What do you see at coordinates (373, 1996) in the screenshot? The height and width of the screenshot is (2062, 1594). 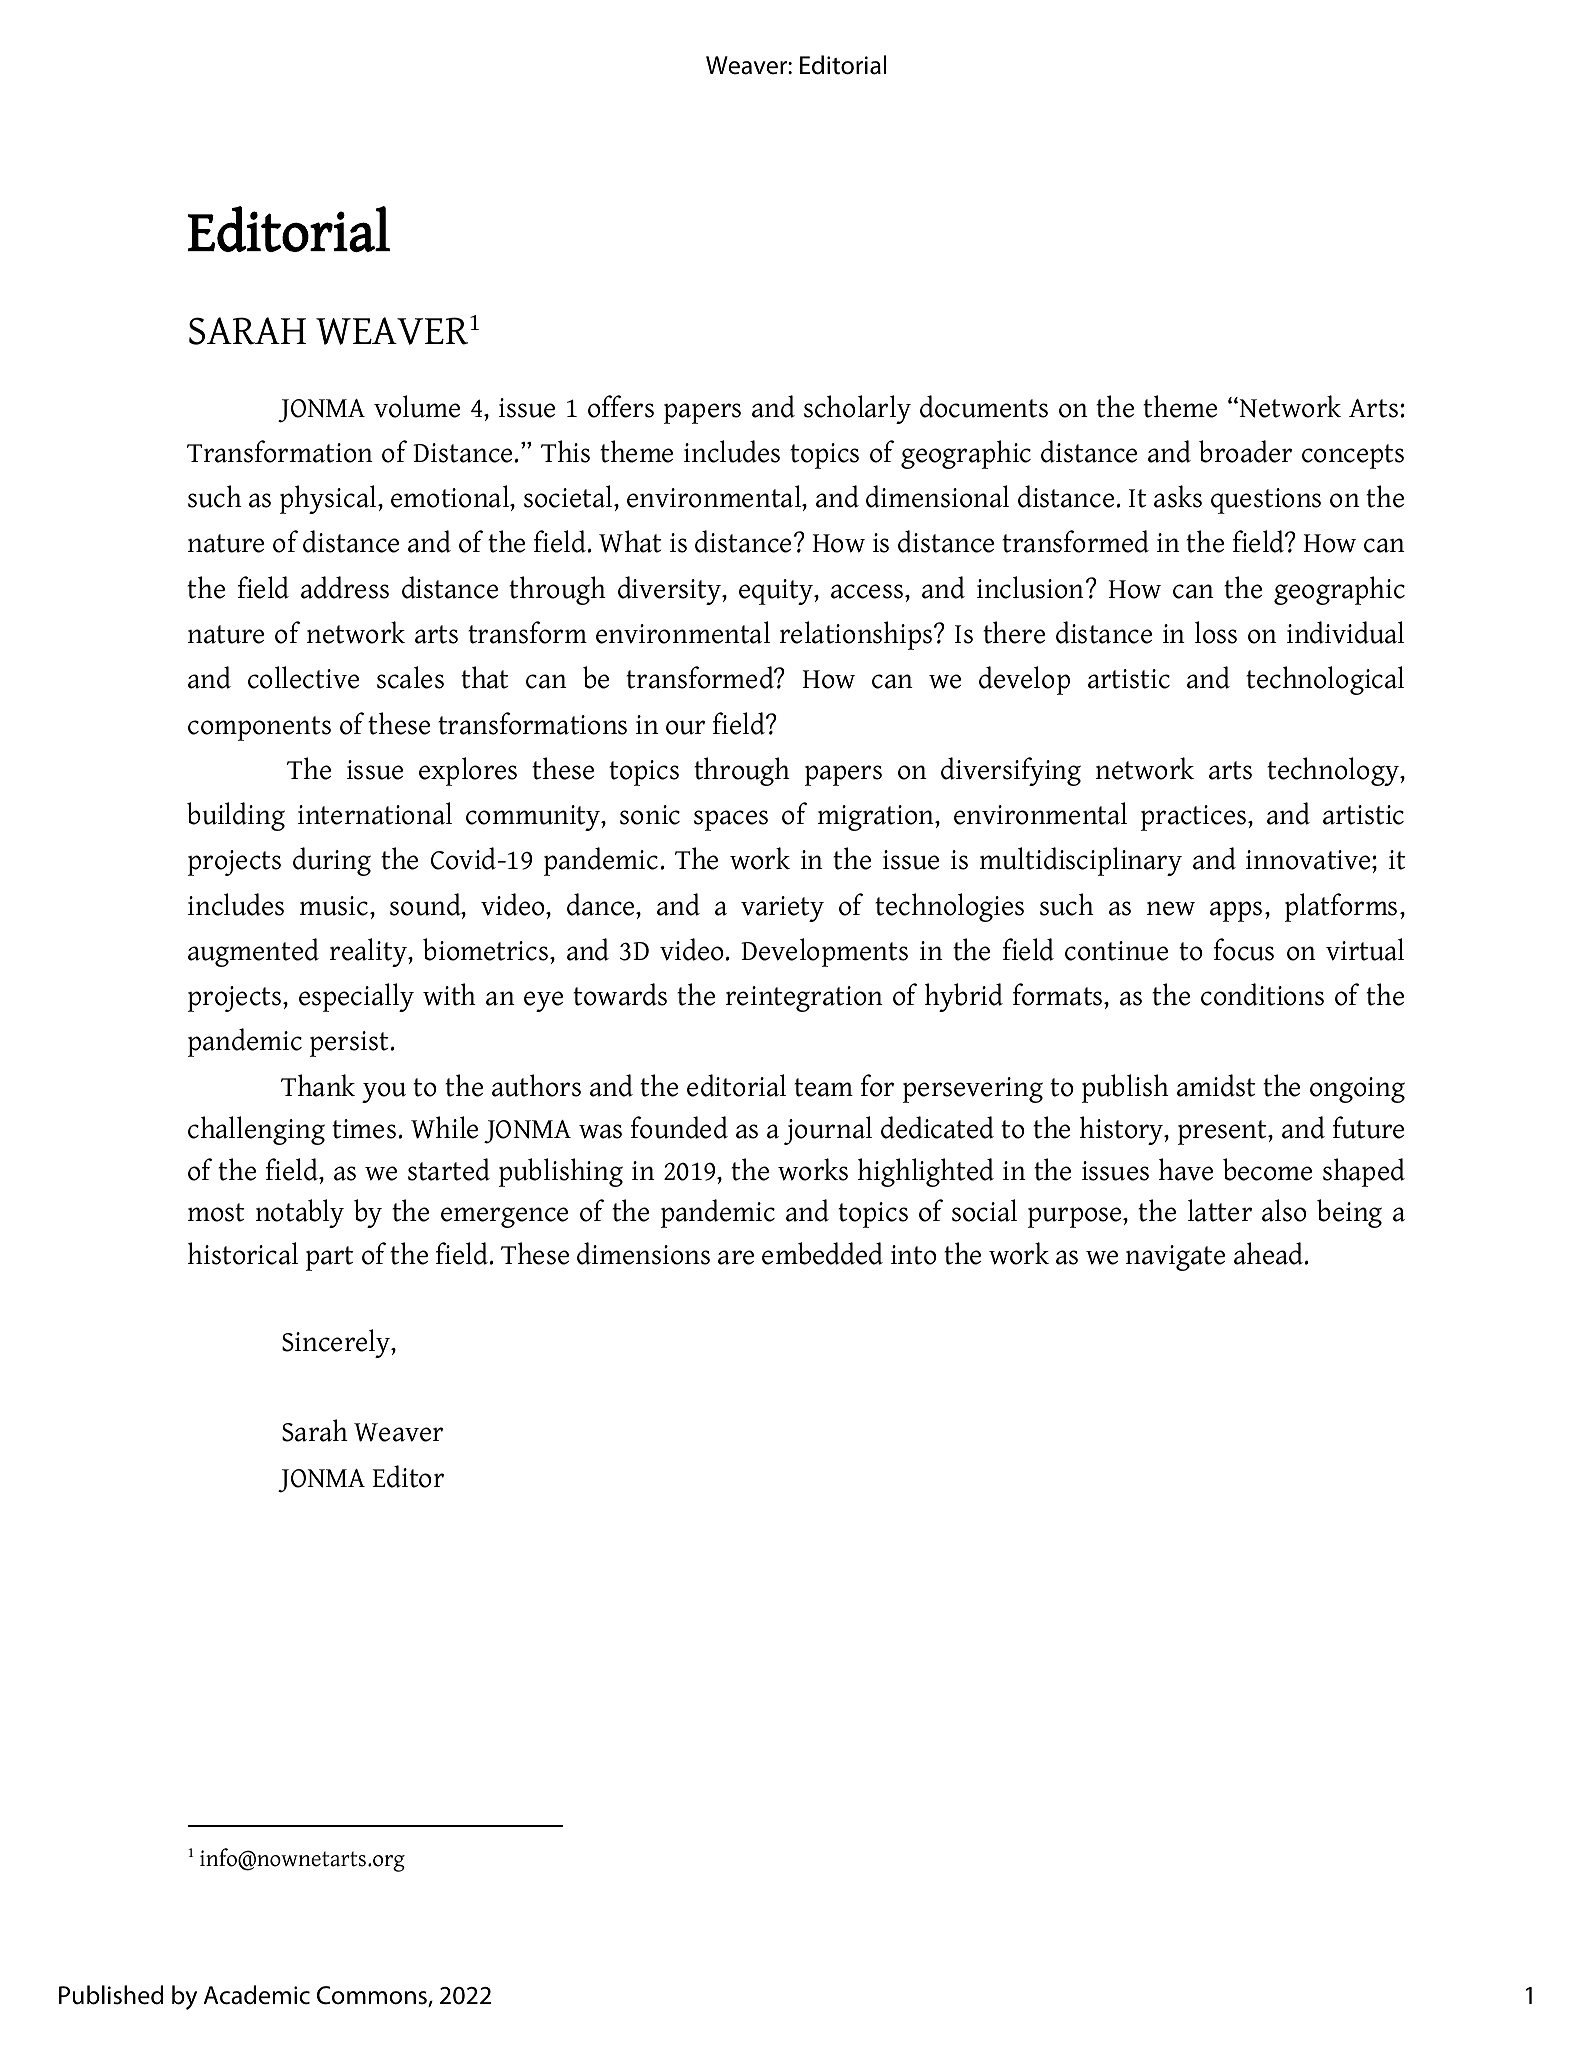 I see `Commons` at bounding box center [373, 1996].
